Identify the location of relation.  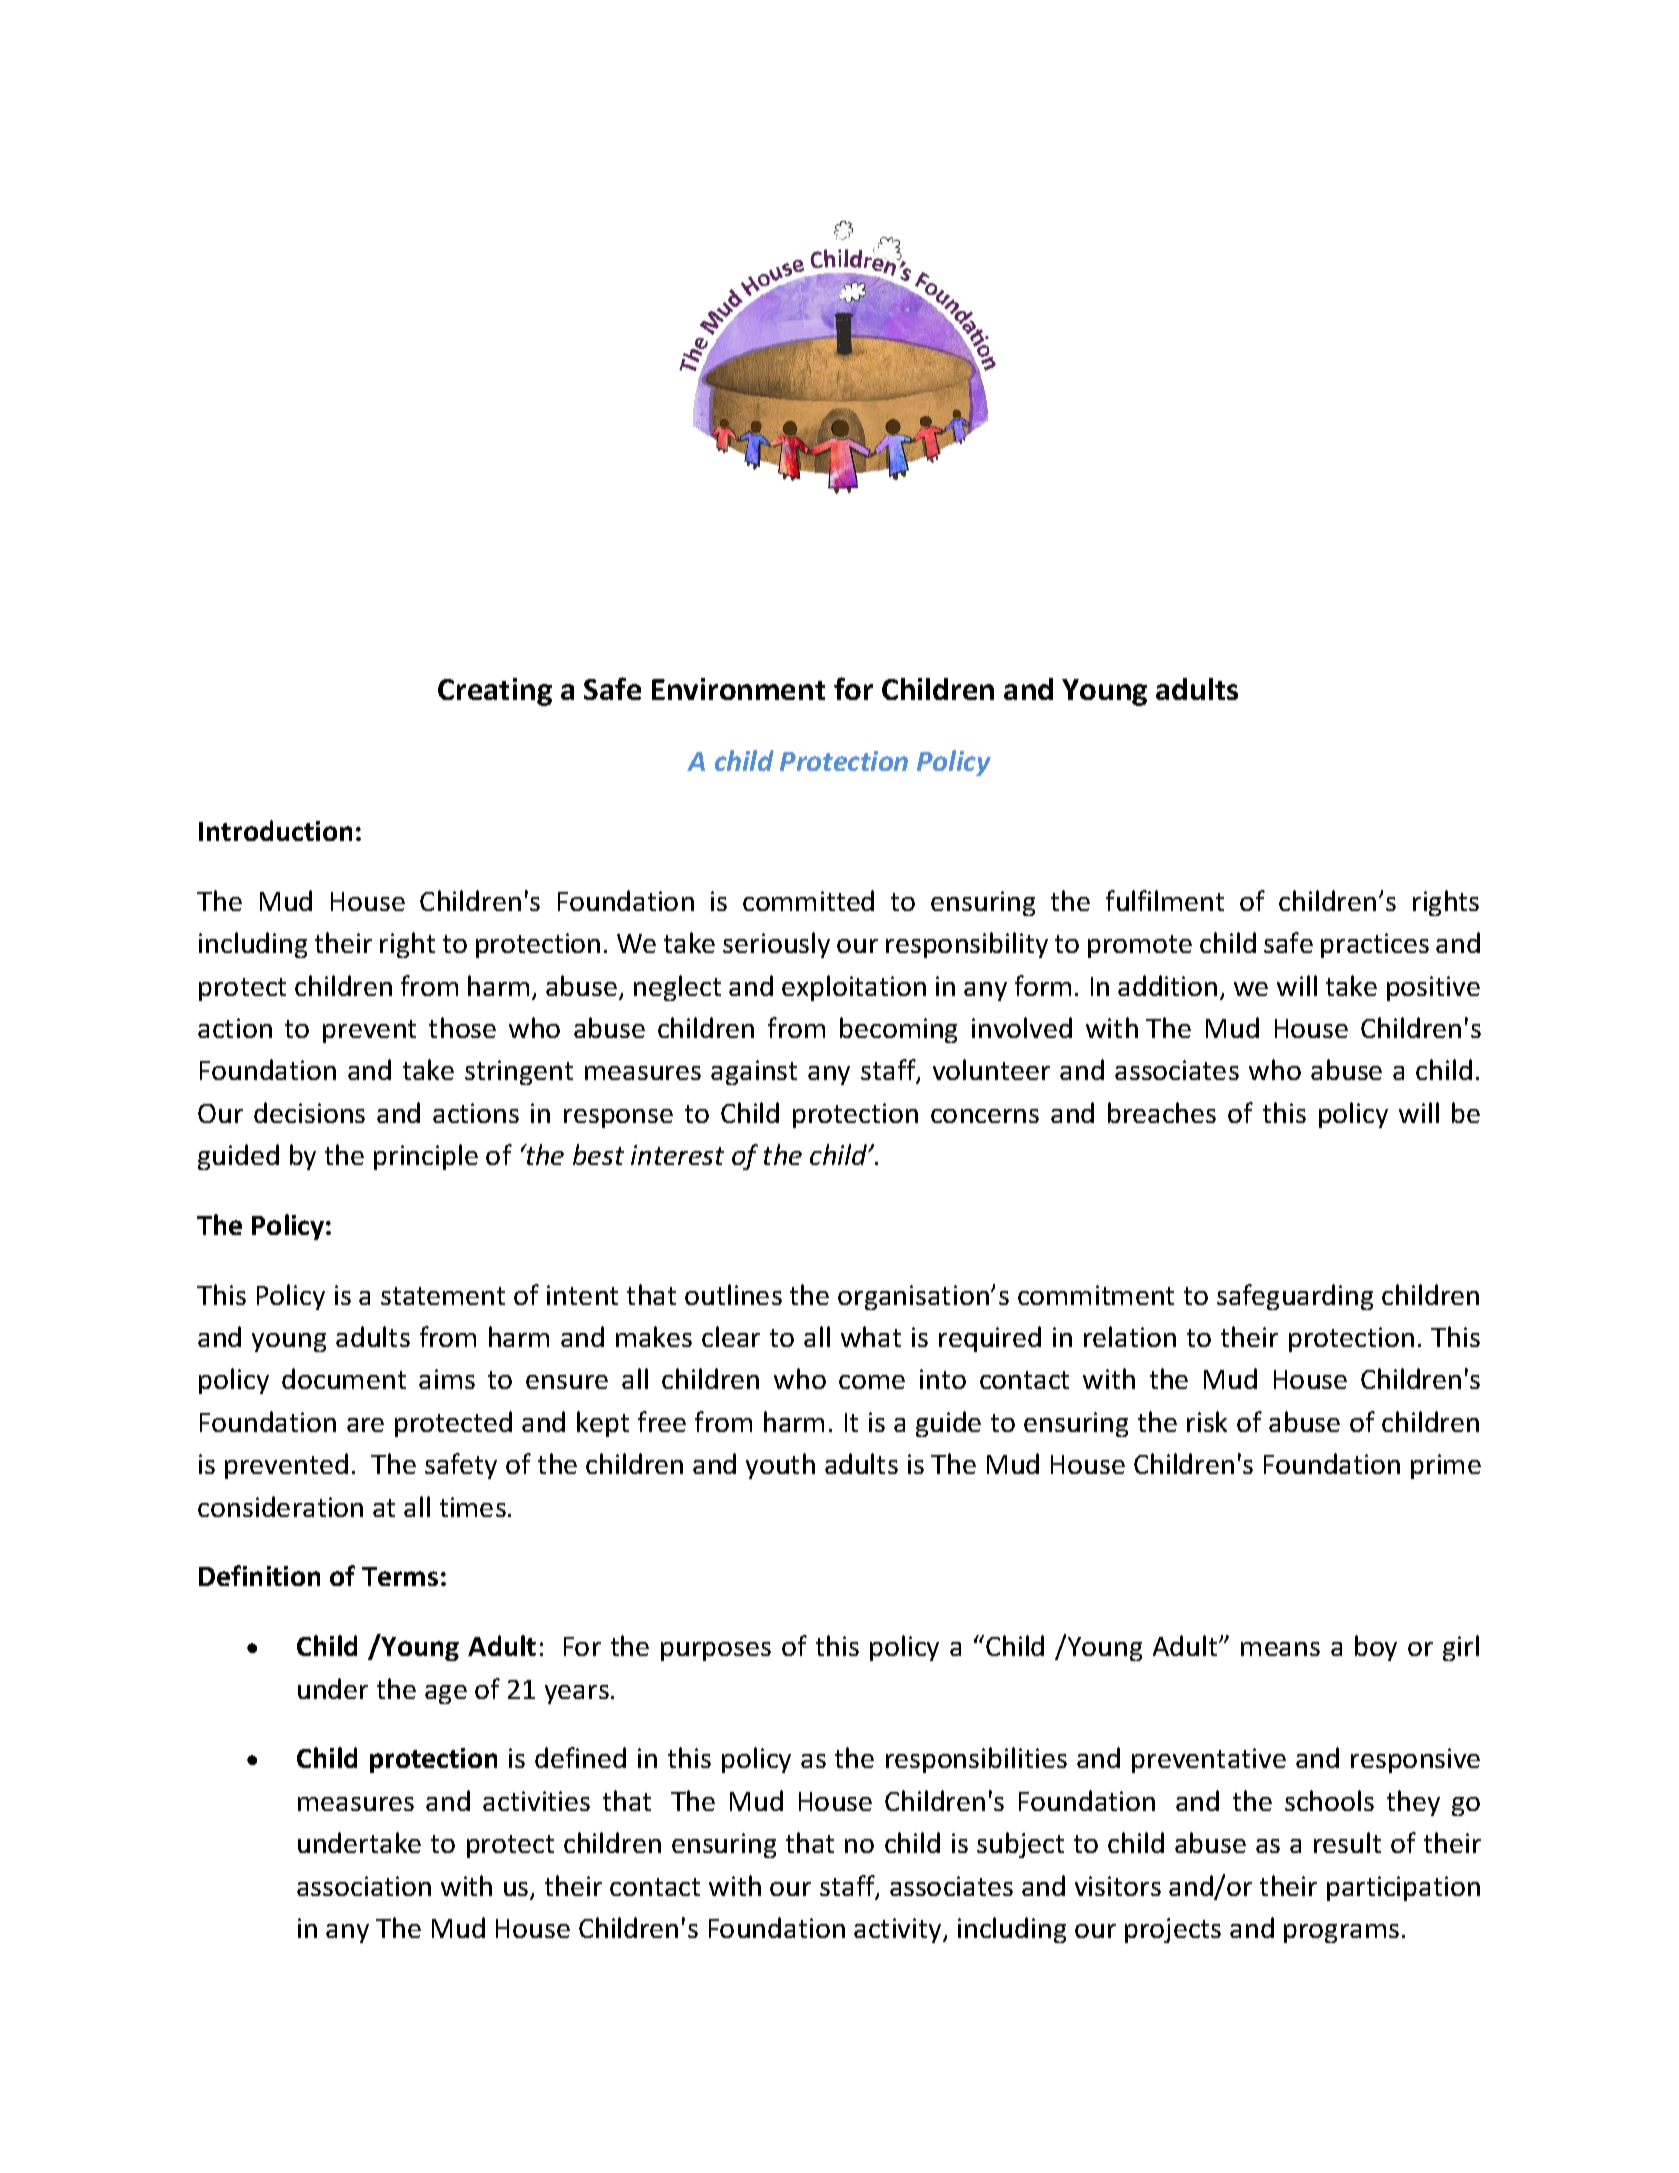
(1130, 1336).
